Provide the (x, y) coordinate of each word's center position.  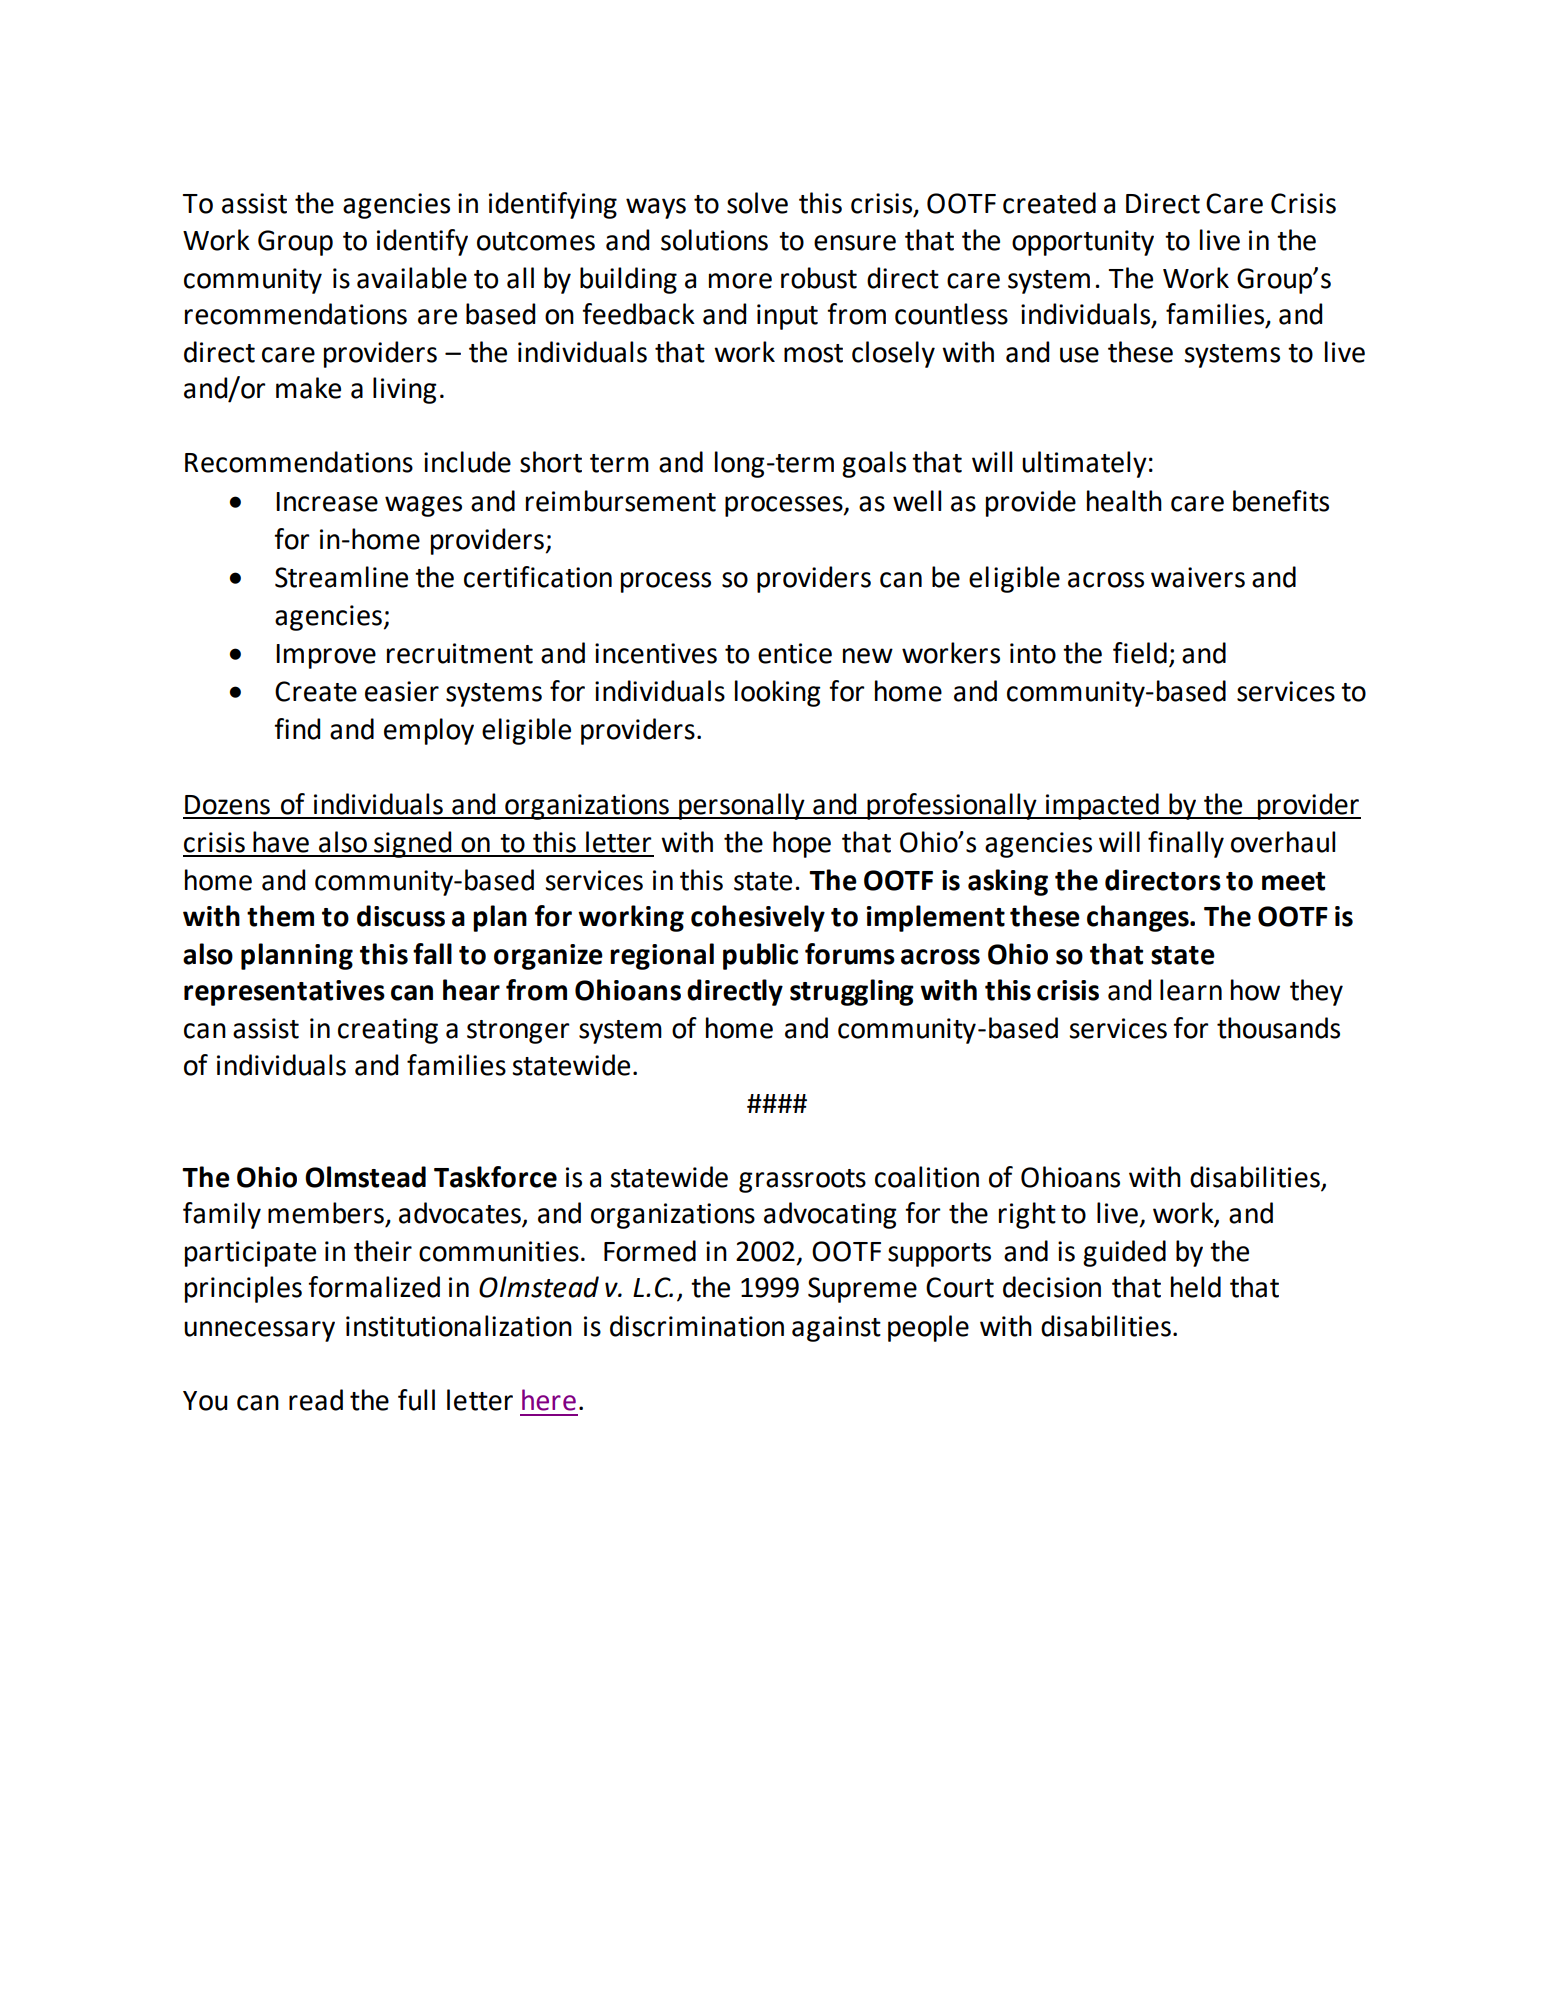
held (1196, 1287)
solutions (714, 240)
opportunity (1083, 243)
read (316, 1400)
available (412, 278)
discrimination (697, 1326)
